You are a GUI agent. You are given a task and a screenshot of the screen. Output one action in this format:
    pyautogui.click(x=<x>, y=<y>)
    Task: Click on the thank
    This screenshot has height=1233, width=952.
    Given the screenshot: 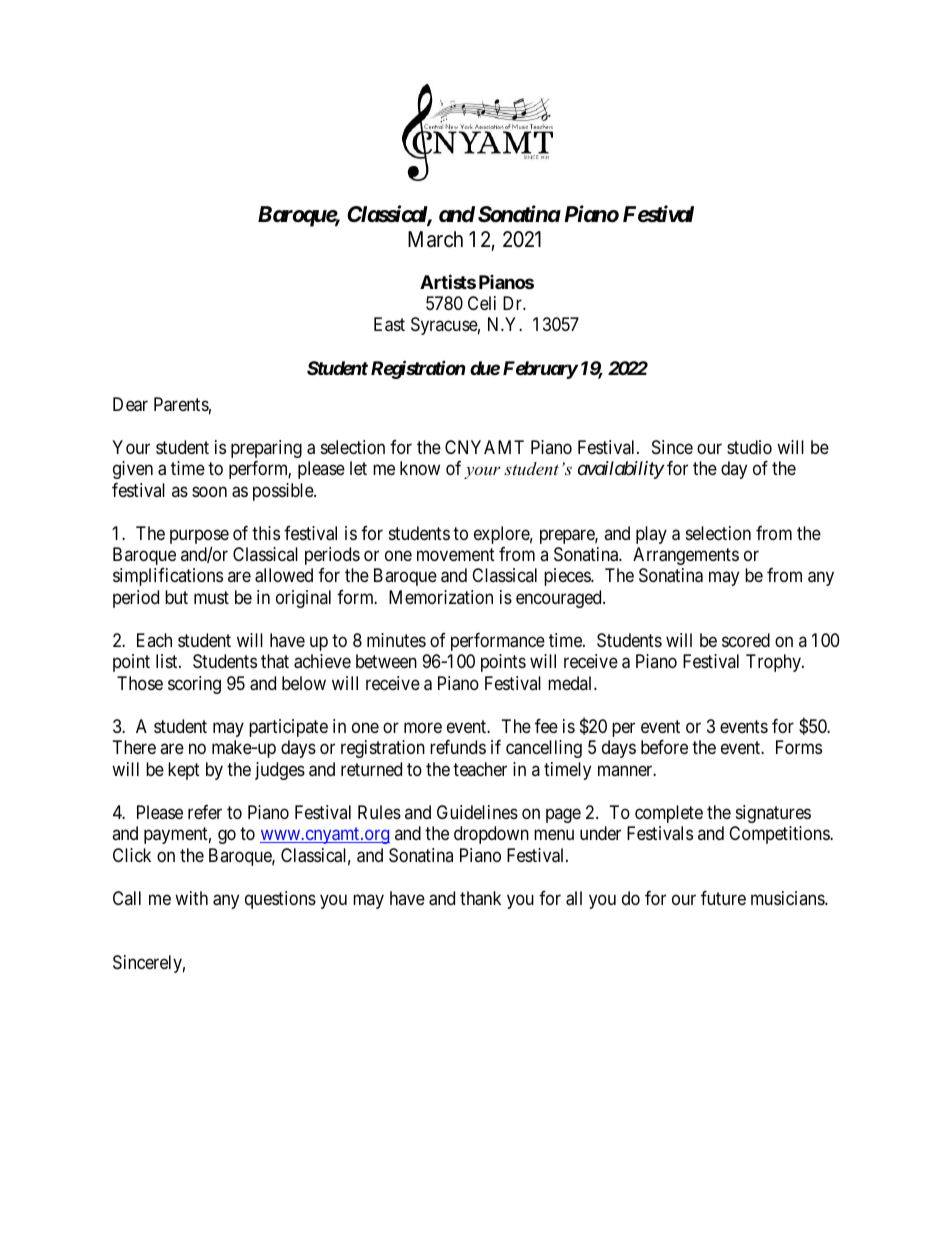 What is the action you would take?
    pyautogui.click(x=480, y=898)
